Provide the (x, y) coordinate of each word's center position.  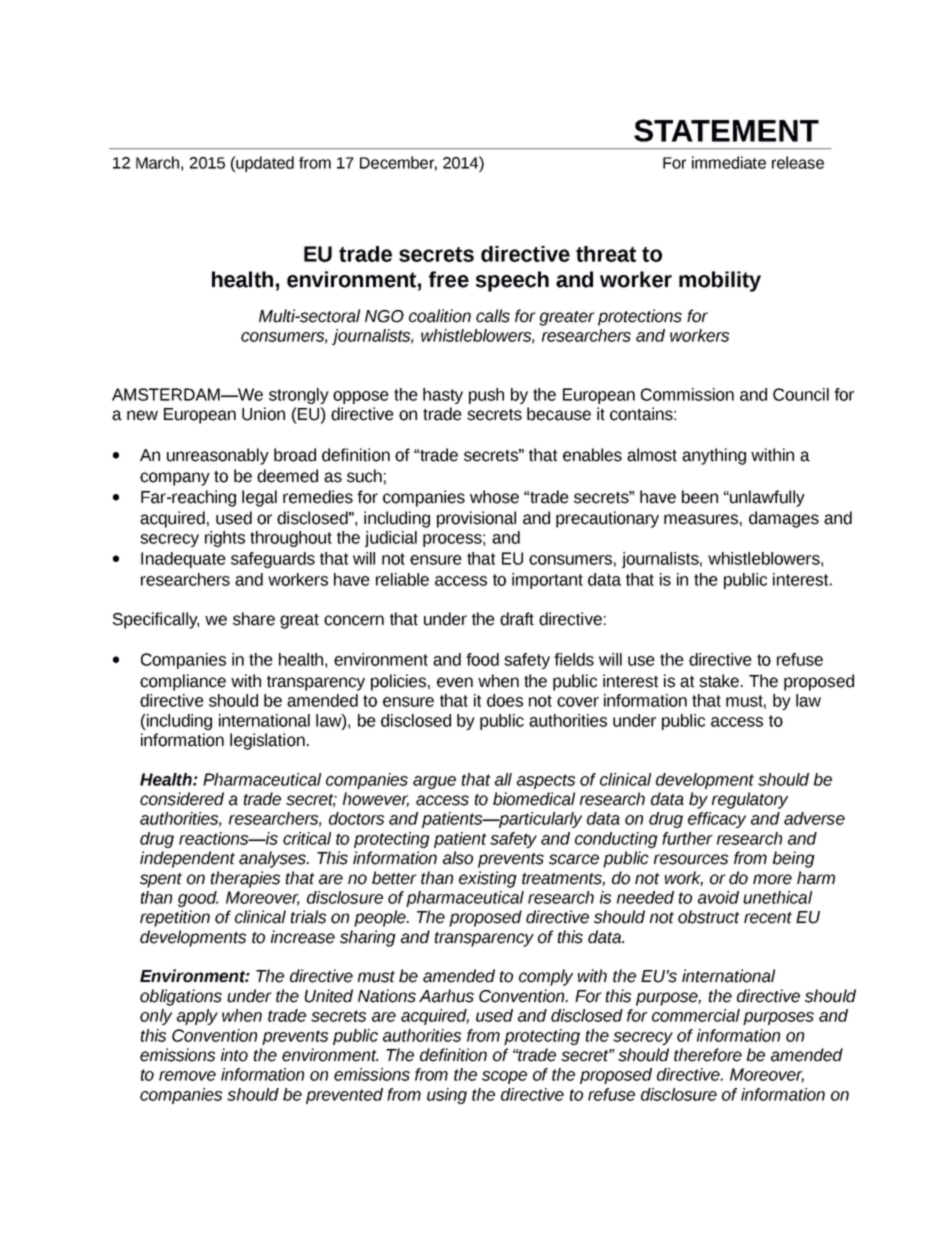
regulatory (750, 800)
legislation (267, 741)
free (449, 279)
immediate (729, 162)
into (234, 1055)
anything (714, 456)
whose (494, 497)
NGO (384, 316)
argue (434, 782)
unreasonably (218, 456)
